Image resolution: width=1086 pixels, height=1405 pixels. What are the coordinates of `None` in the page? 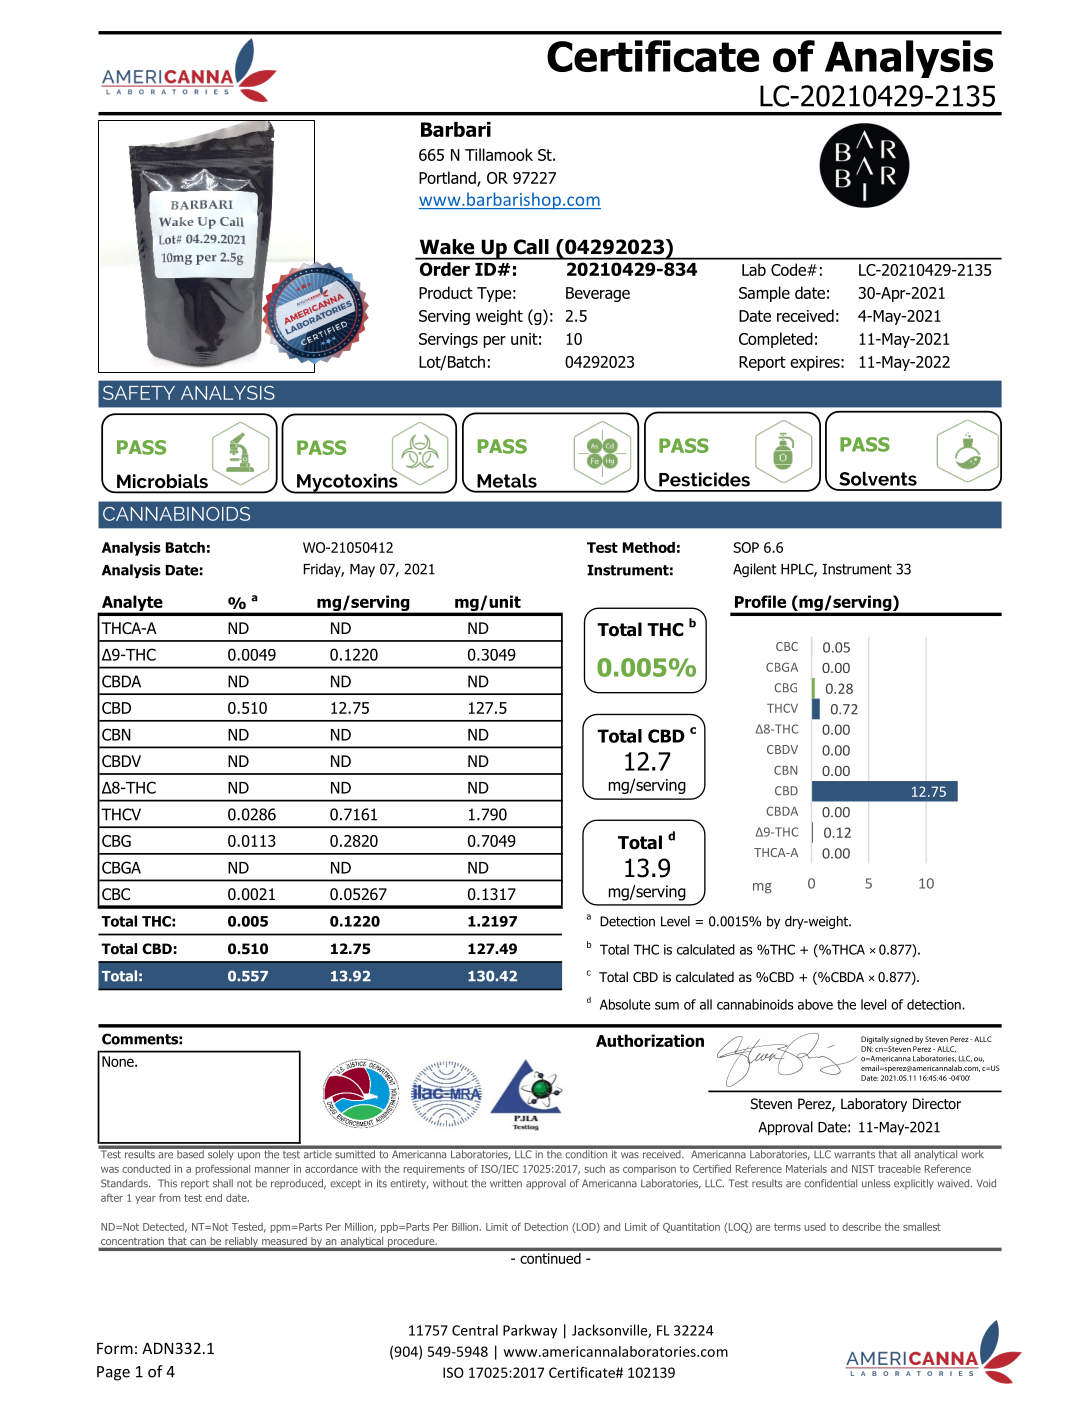 It's located at (119, 1061).
